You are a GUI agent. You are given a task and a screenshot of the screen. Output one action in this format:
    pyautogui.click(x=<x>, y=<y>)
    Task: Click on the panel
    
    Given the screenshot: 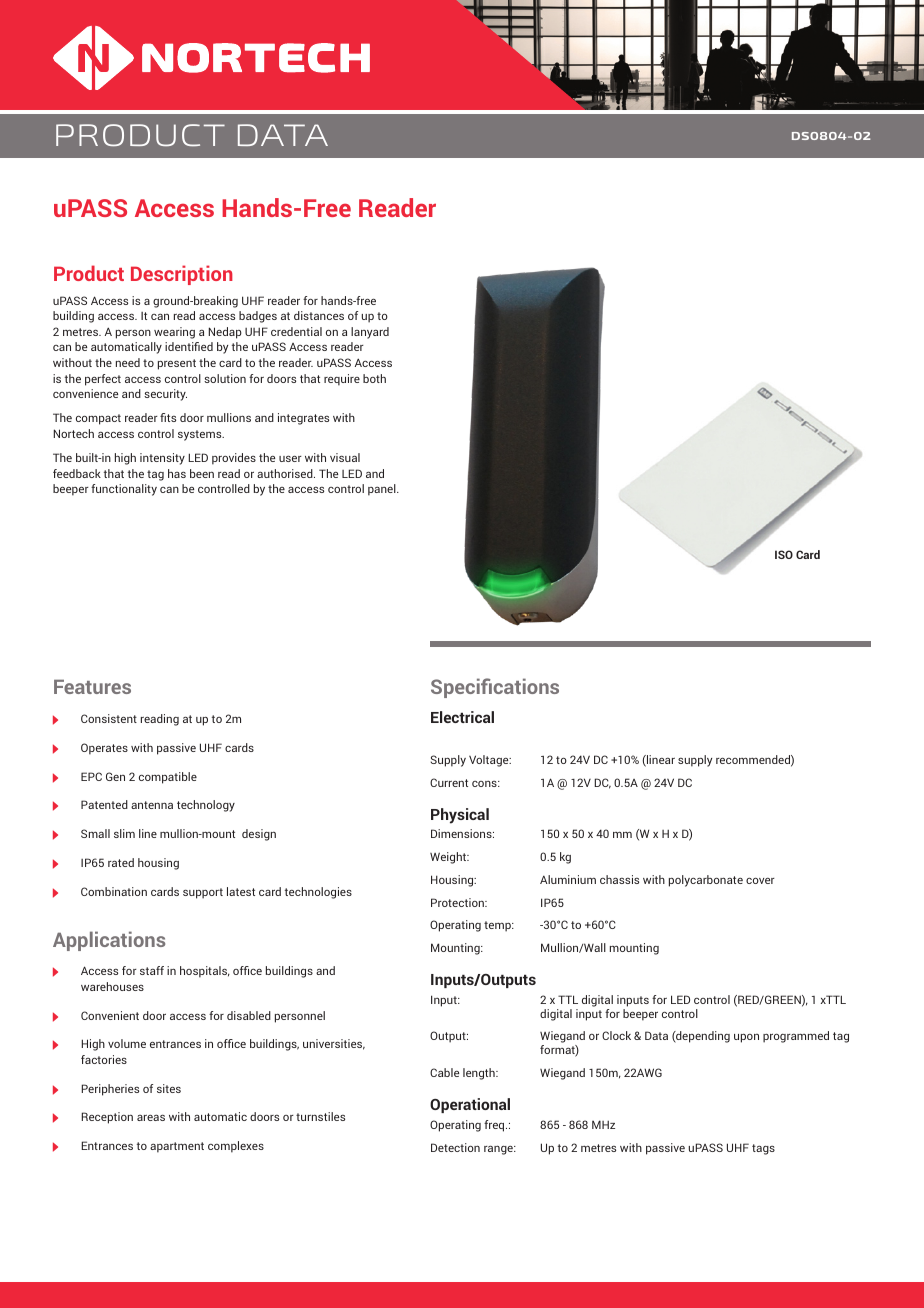 What is the action you would take?
    pyautogui.click(x=383, y=490)
